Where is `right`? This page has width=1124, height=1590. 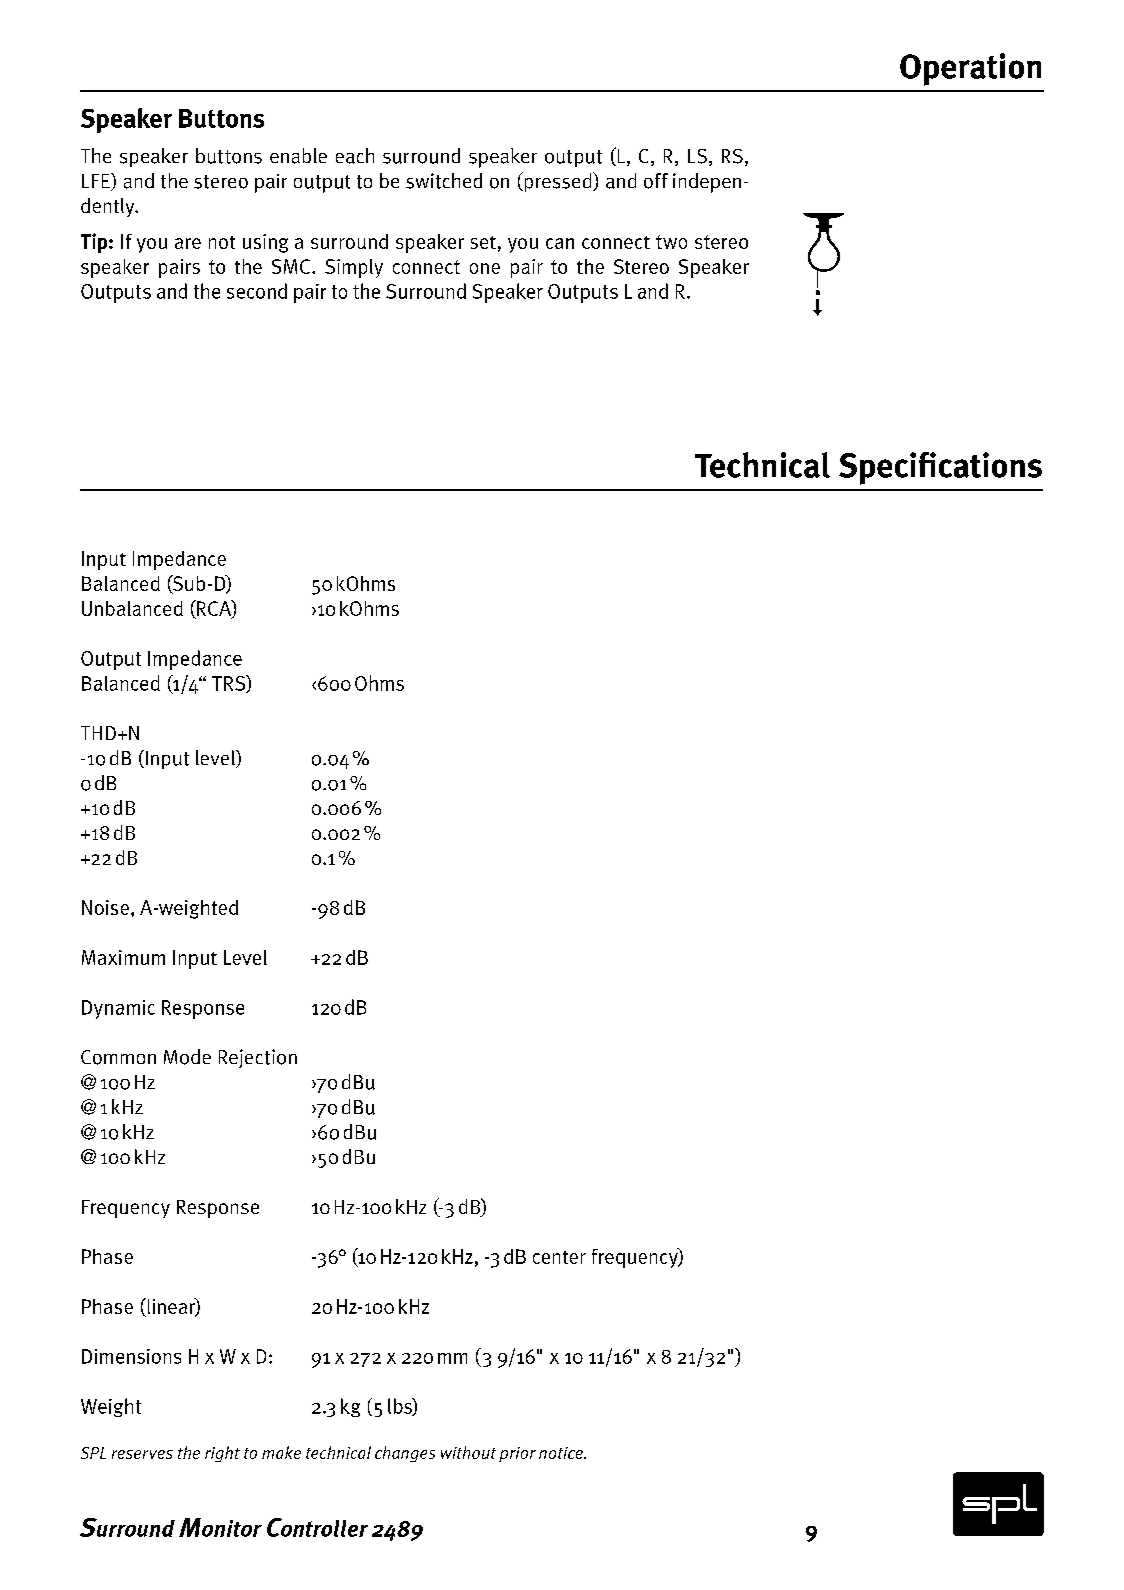 right is located at coordinates (222, 1454).
